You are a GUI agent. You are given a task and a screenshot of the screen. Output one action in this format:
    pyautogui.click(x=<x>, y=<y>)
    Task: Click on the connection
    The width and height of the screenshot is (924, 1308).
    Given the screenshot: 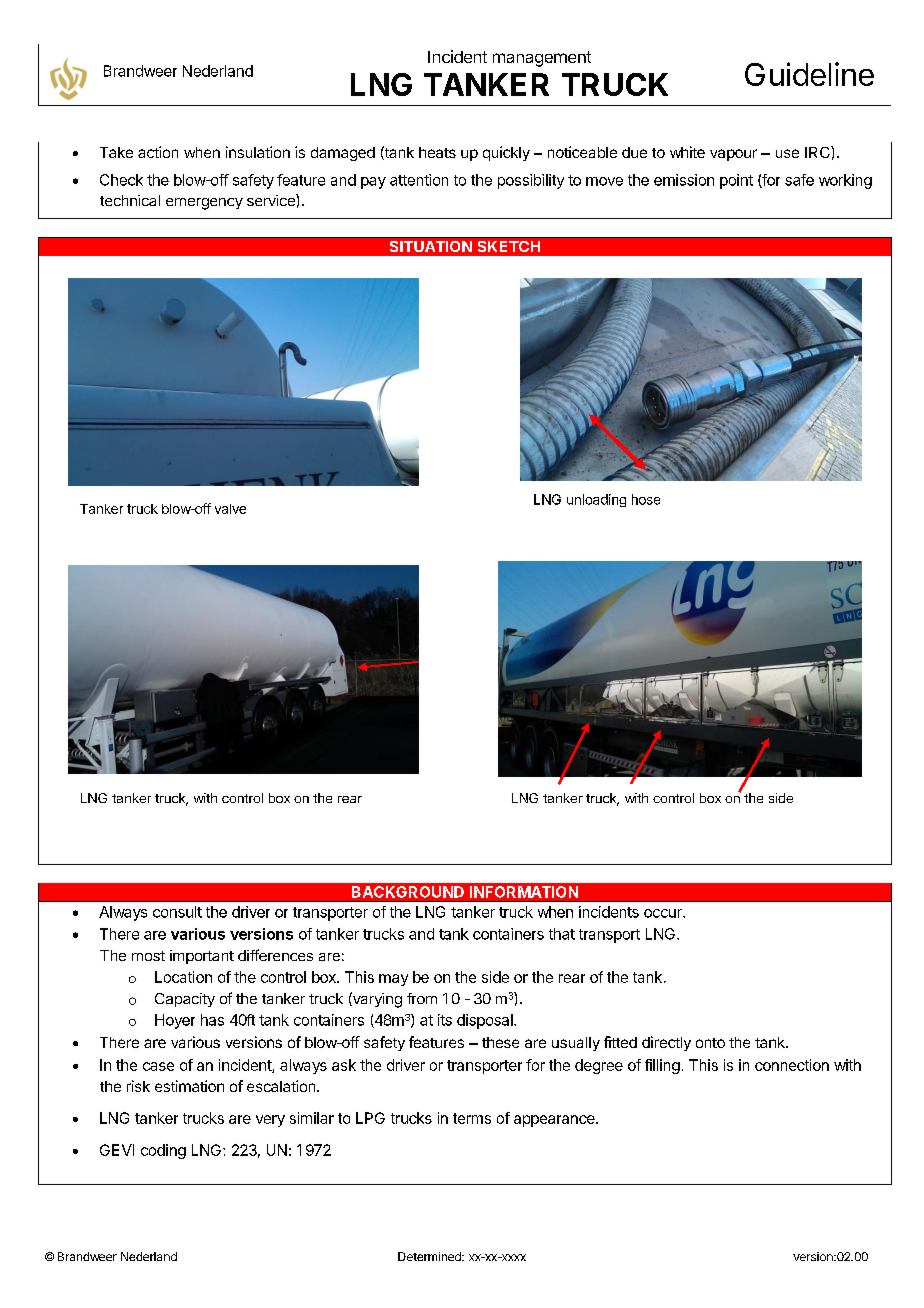 What is the action you would take?
    pyautogui.click(x=792, y=1065)
